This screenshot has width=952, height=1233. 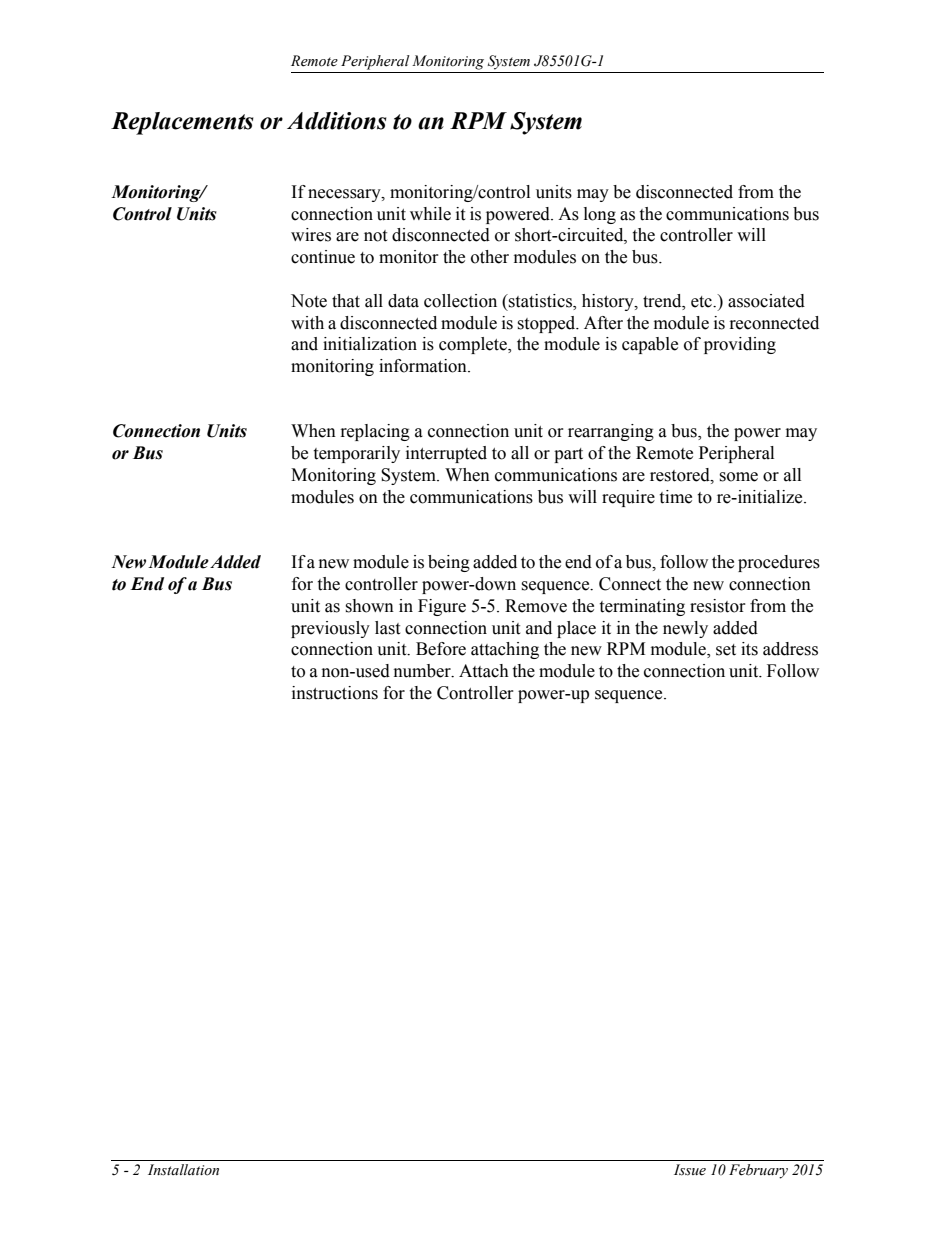 What do you see at coordinates (738, 477) in the screenshot?
I see `some` at bounding box center [738, 477].
